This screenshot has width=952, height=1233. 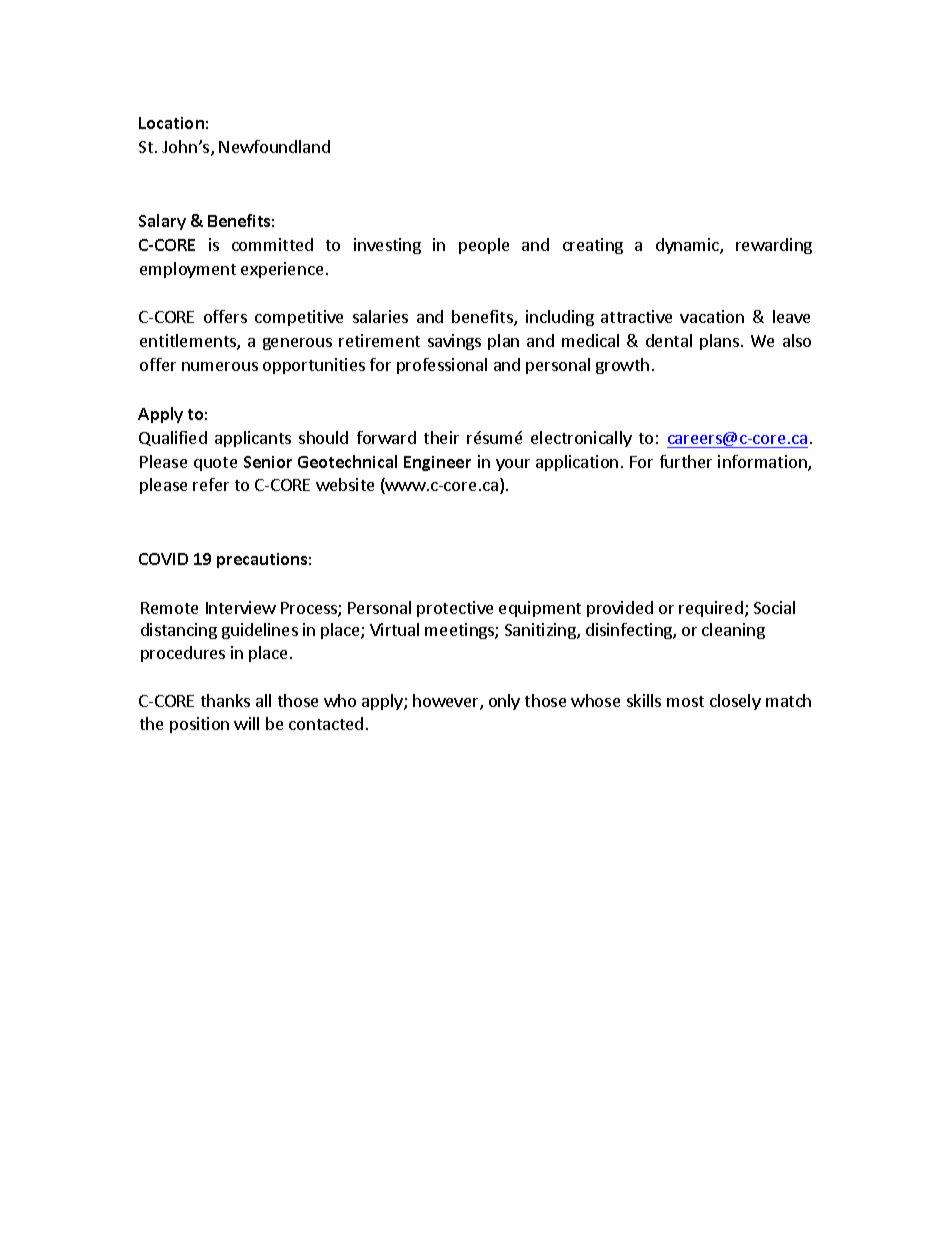 I want to click on your, so click(x=513, y=465).
